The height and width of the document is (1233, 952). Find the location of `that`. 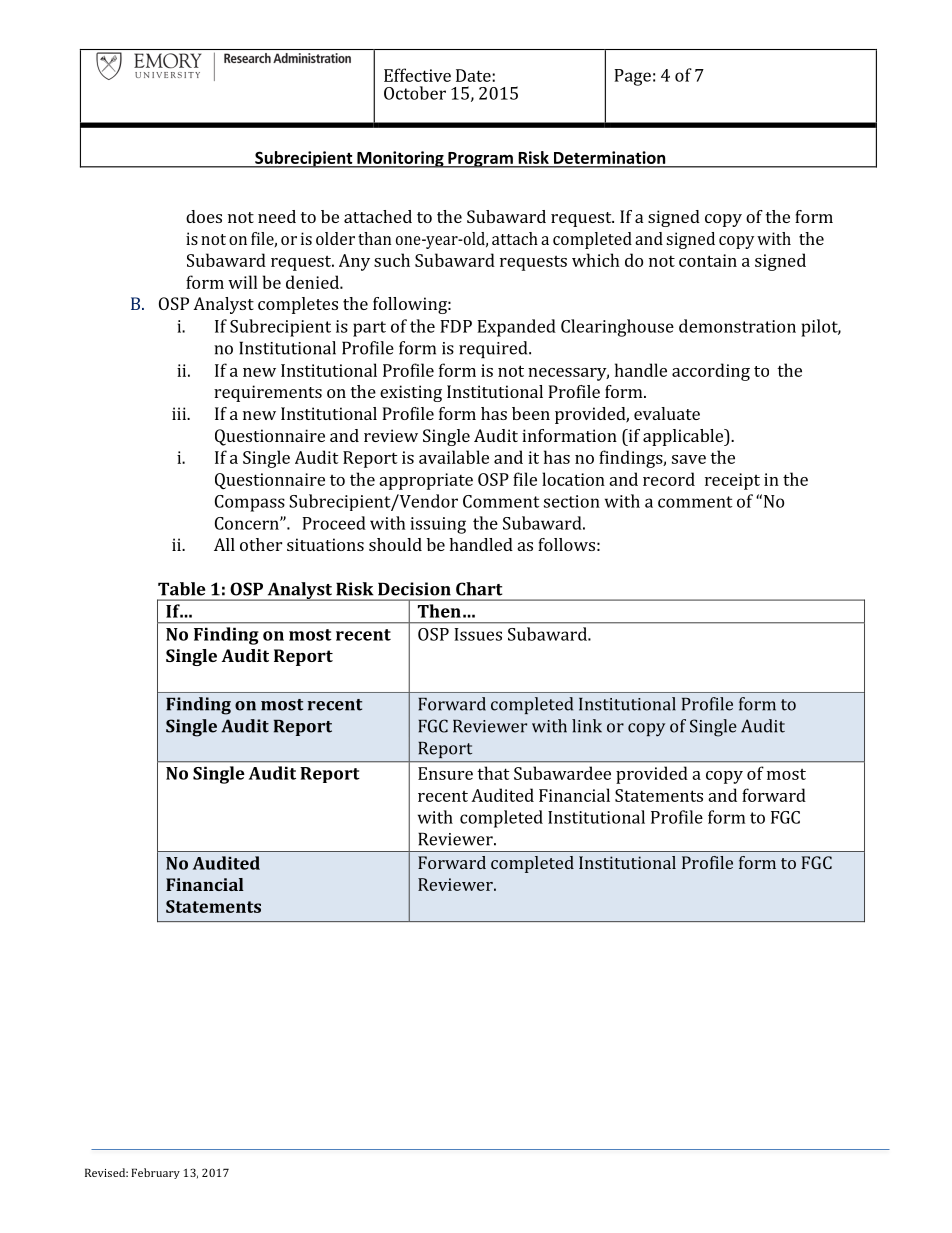

that is located at coordinates (493, 773).
